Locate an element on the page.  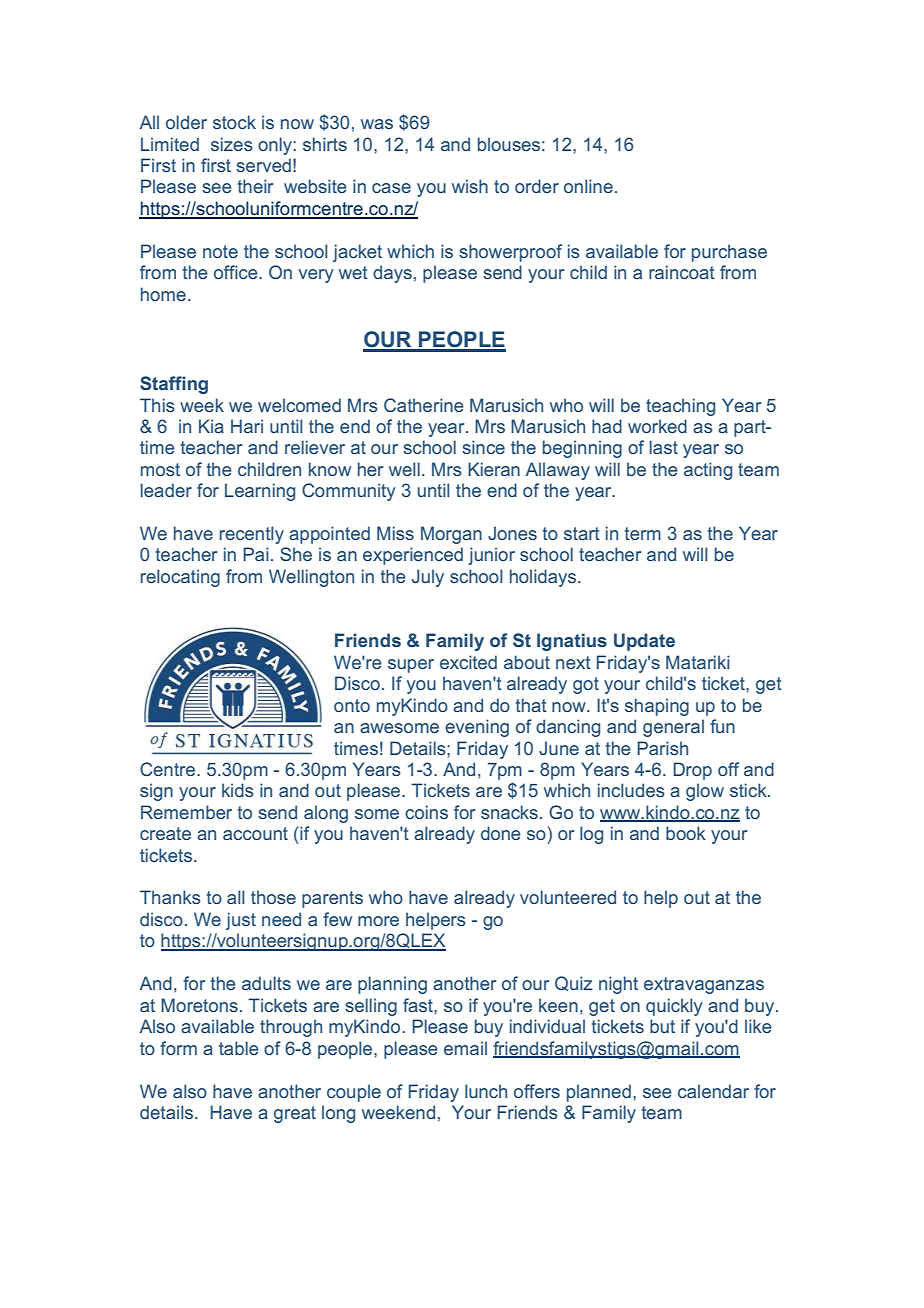
excited is located at coordinates (468, 662).
